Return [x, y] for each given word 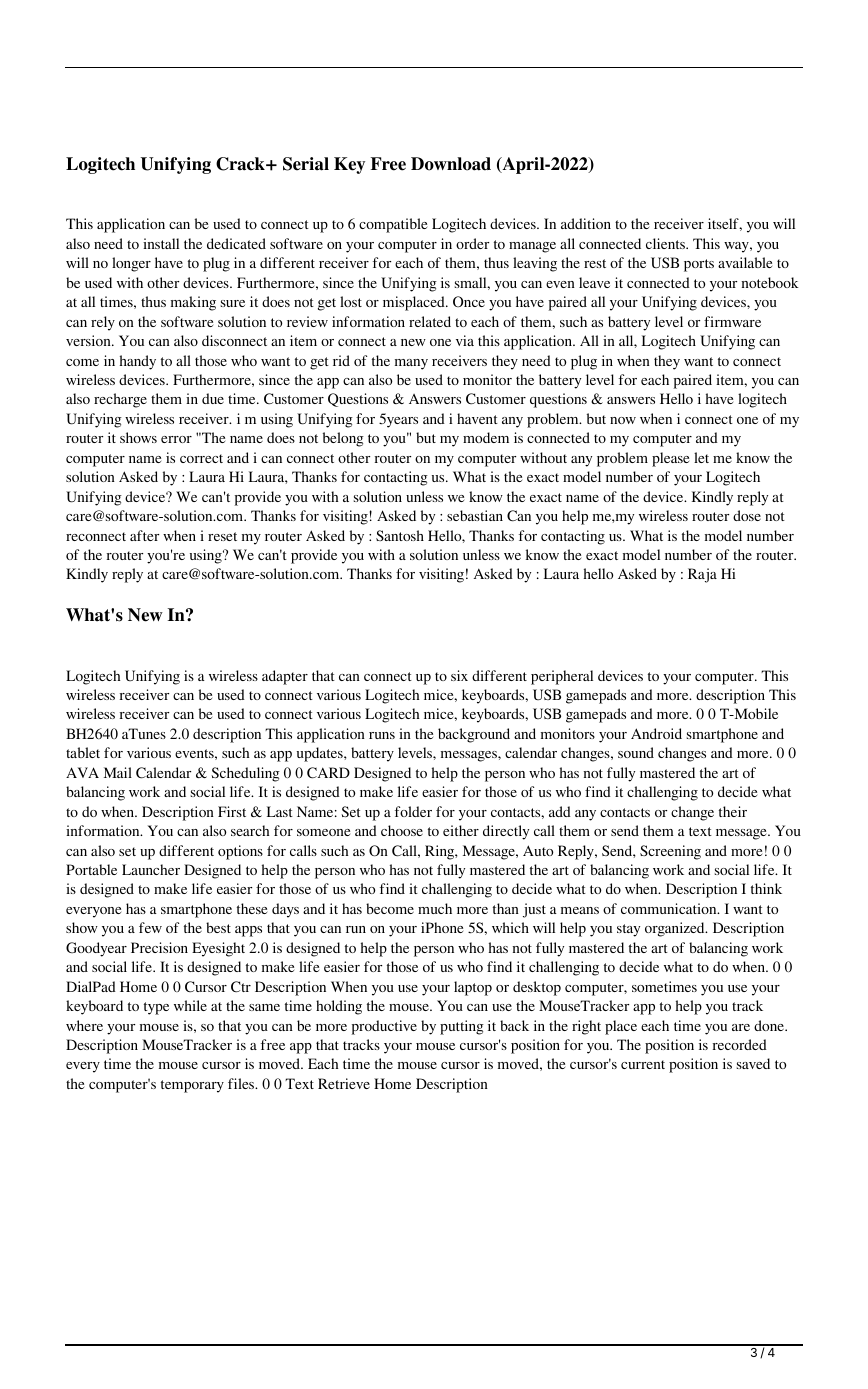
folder [413, 811]
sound [636, 752]
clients [666, 243]
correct [201, 458]
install [161, 243]
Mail [118, 772]
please [670, 459]
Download [451, 164]
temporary [192, 1086]
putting [462, 1027]
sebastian [475, 515]
